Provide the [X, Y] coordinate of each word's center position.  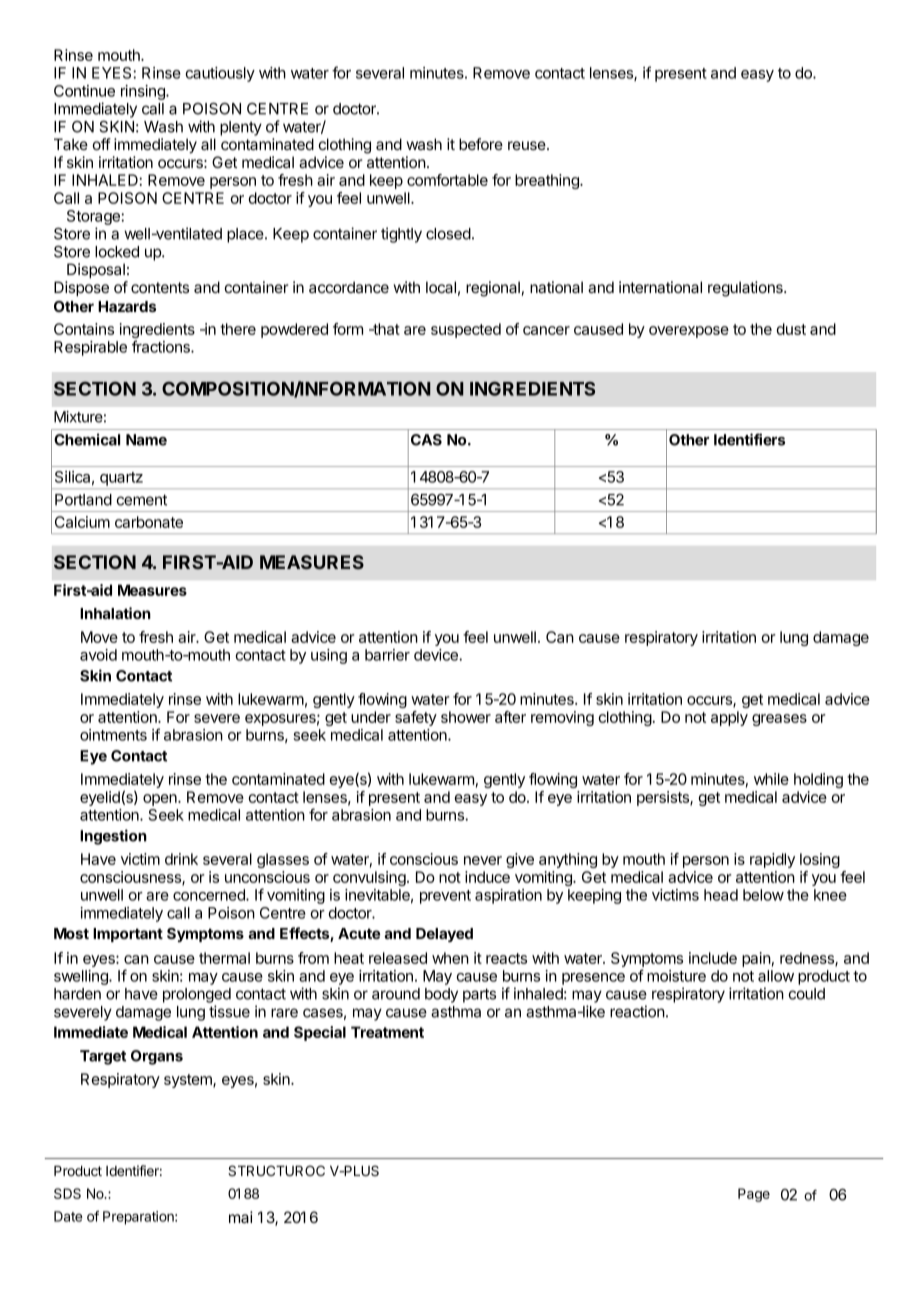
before [481, 144]
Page [754, 1195]
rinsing [144, 92]
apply [729, 718]
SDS [67, 1193]
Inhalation [115, 613]
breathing [548, 181]
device [437, 655]
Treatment [387, 1032]
